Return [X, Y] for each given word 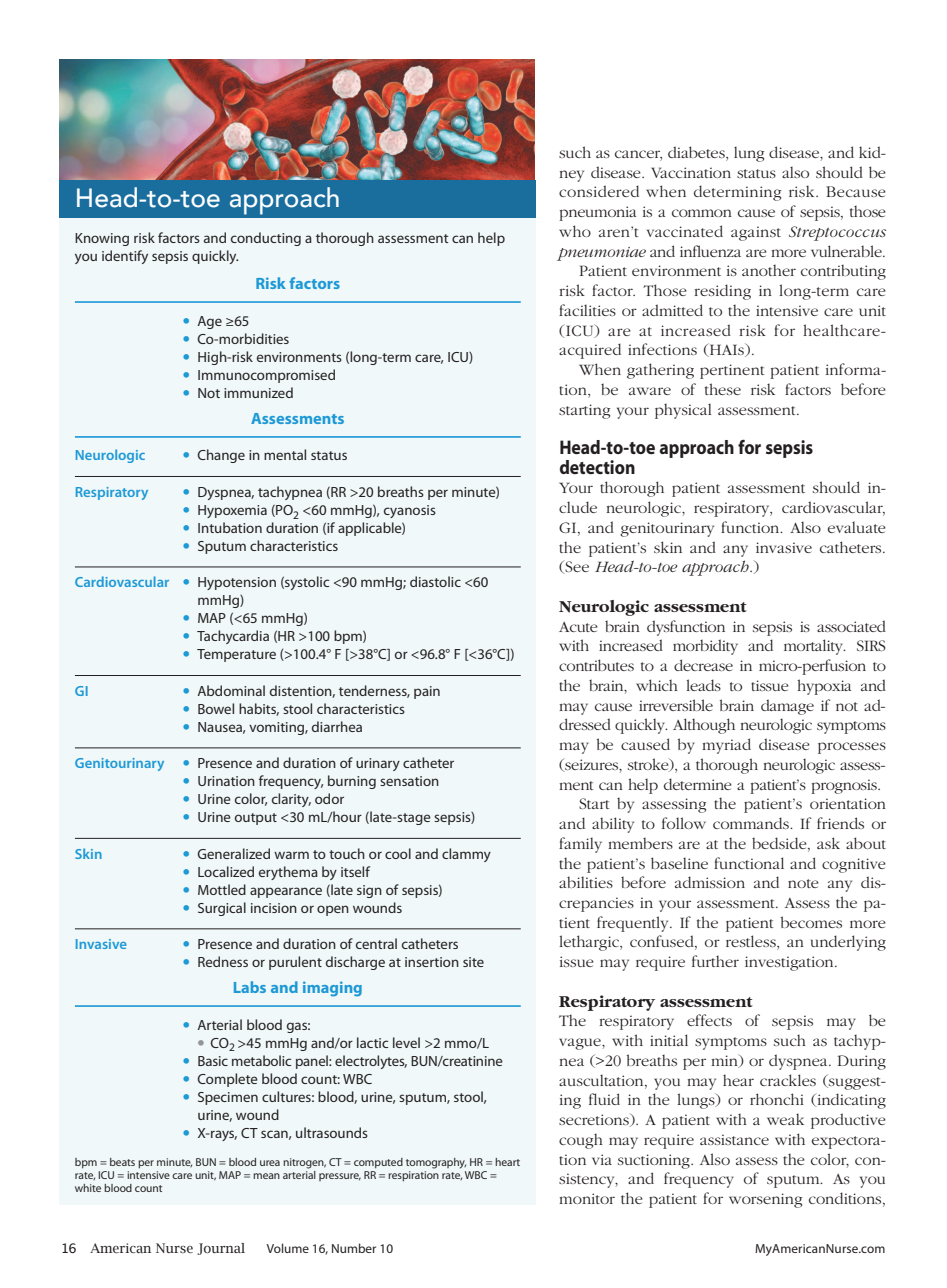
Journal [221, 1249]
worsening [765, 1200]
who [575, 231]
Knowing [102, 239]
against [756, 233]
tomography [436, 1163]
